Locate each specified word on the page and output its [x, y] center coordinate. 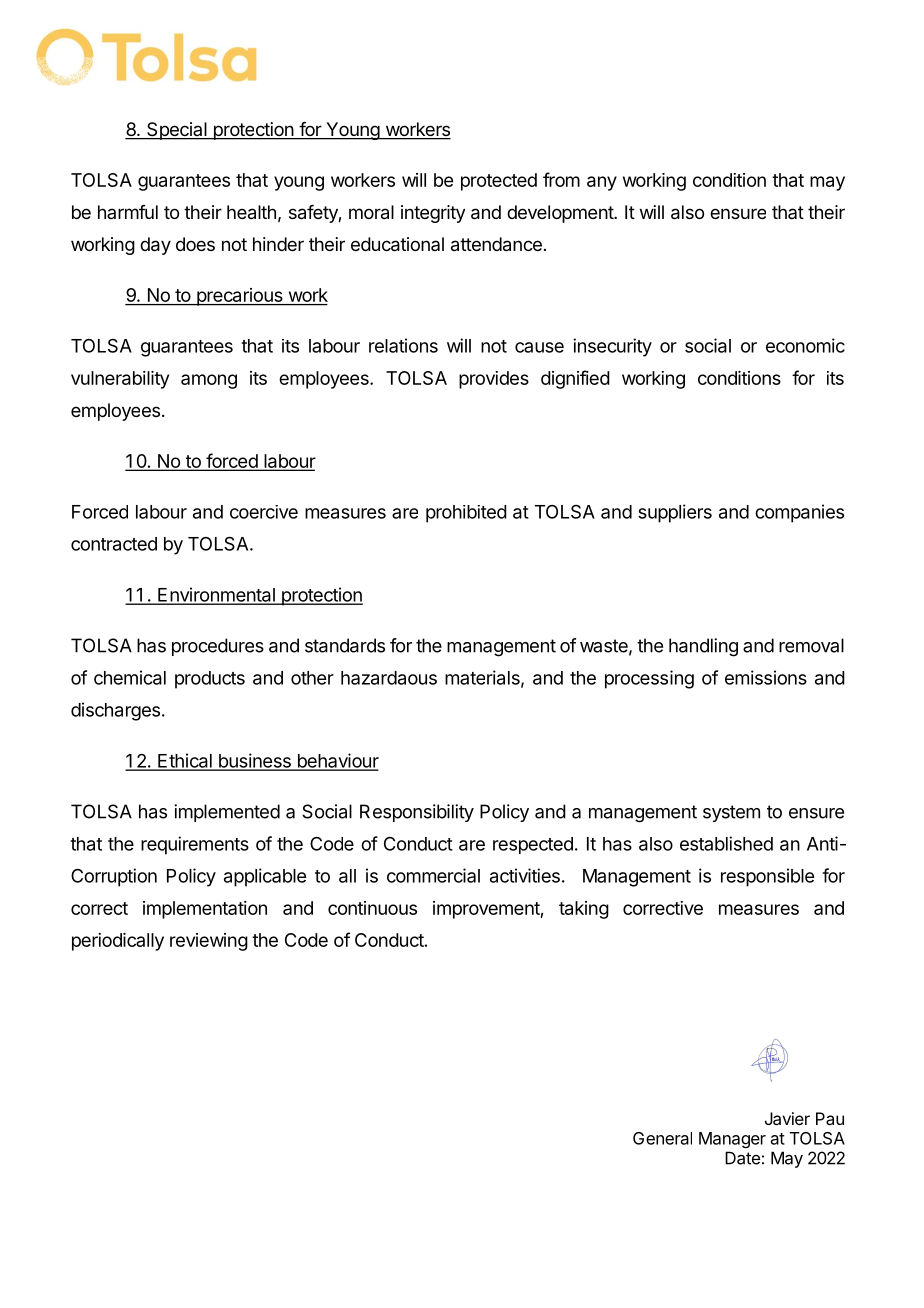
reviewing [209, 942]
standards [345, 645]
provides [494, 380]
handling [703, 647]
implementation [205, 910]
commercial [433, 875]
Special [177, 131]
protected [499, 182]
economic [805, 345]
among [209, 381]
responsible [767, 877]
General [662, 1138]
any [602, 183]
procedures [218, 647]
